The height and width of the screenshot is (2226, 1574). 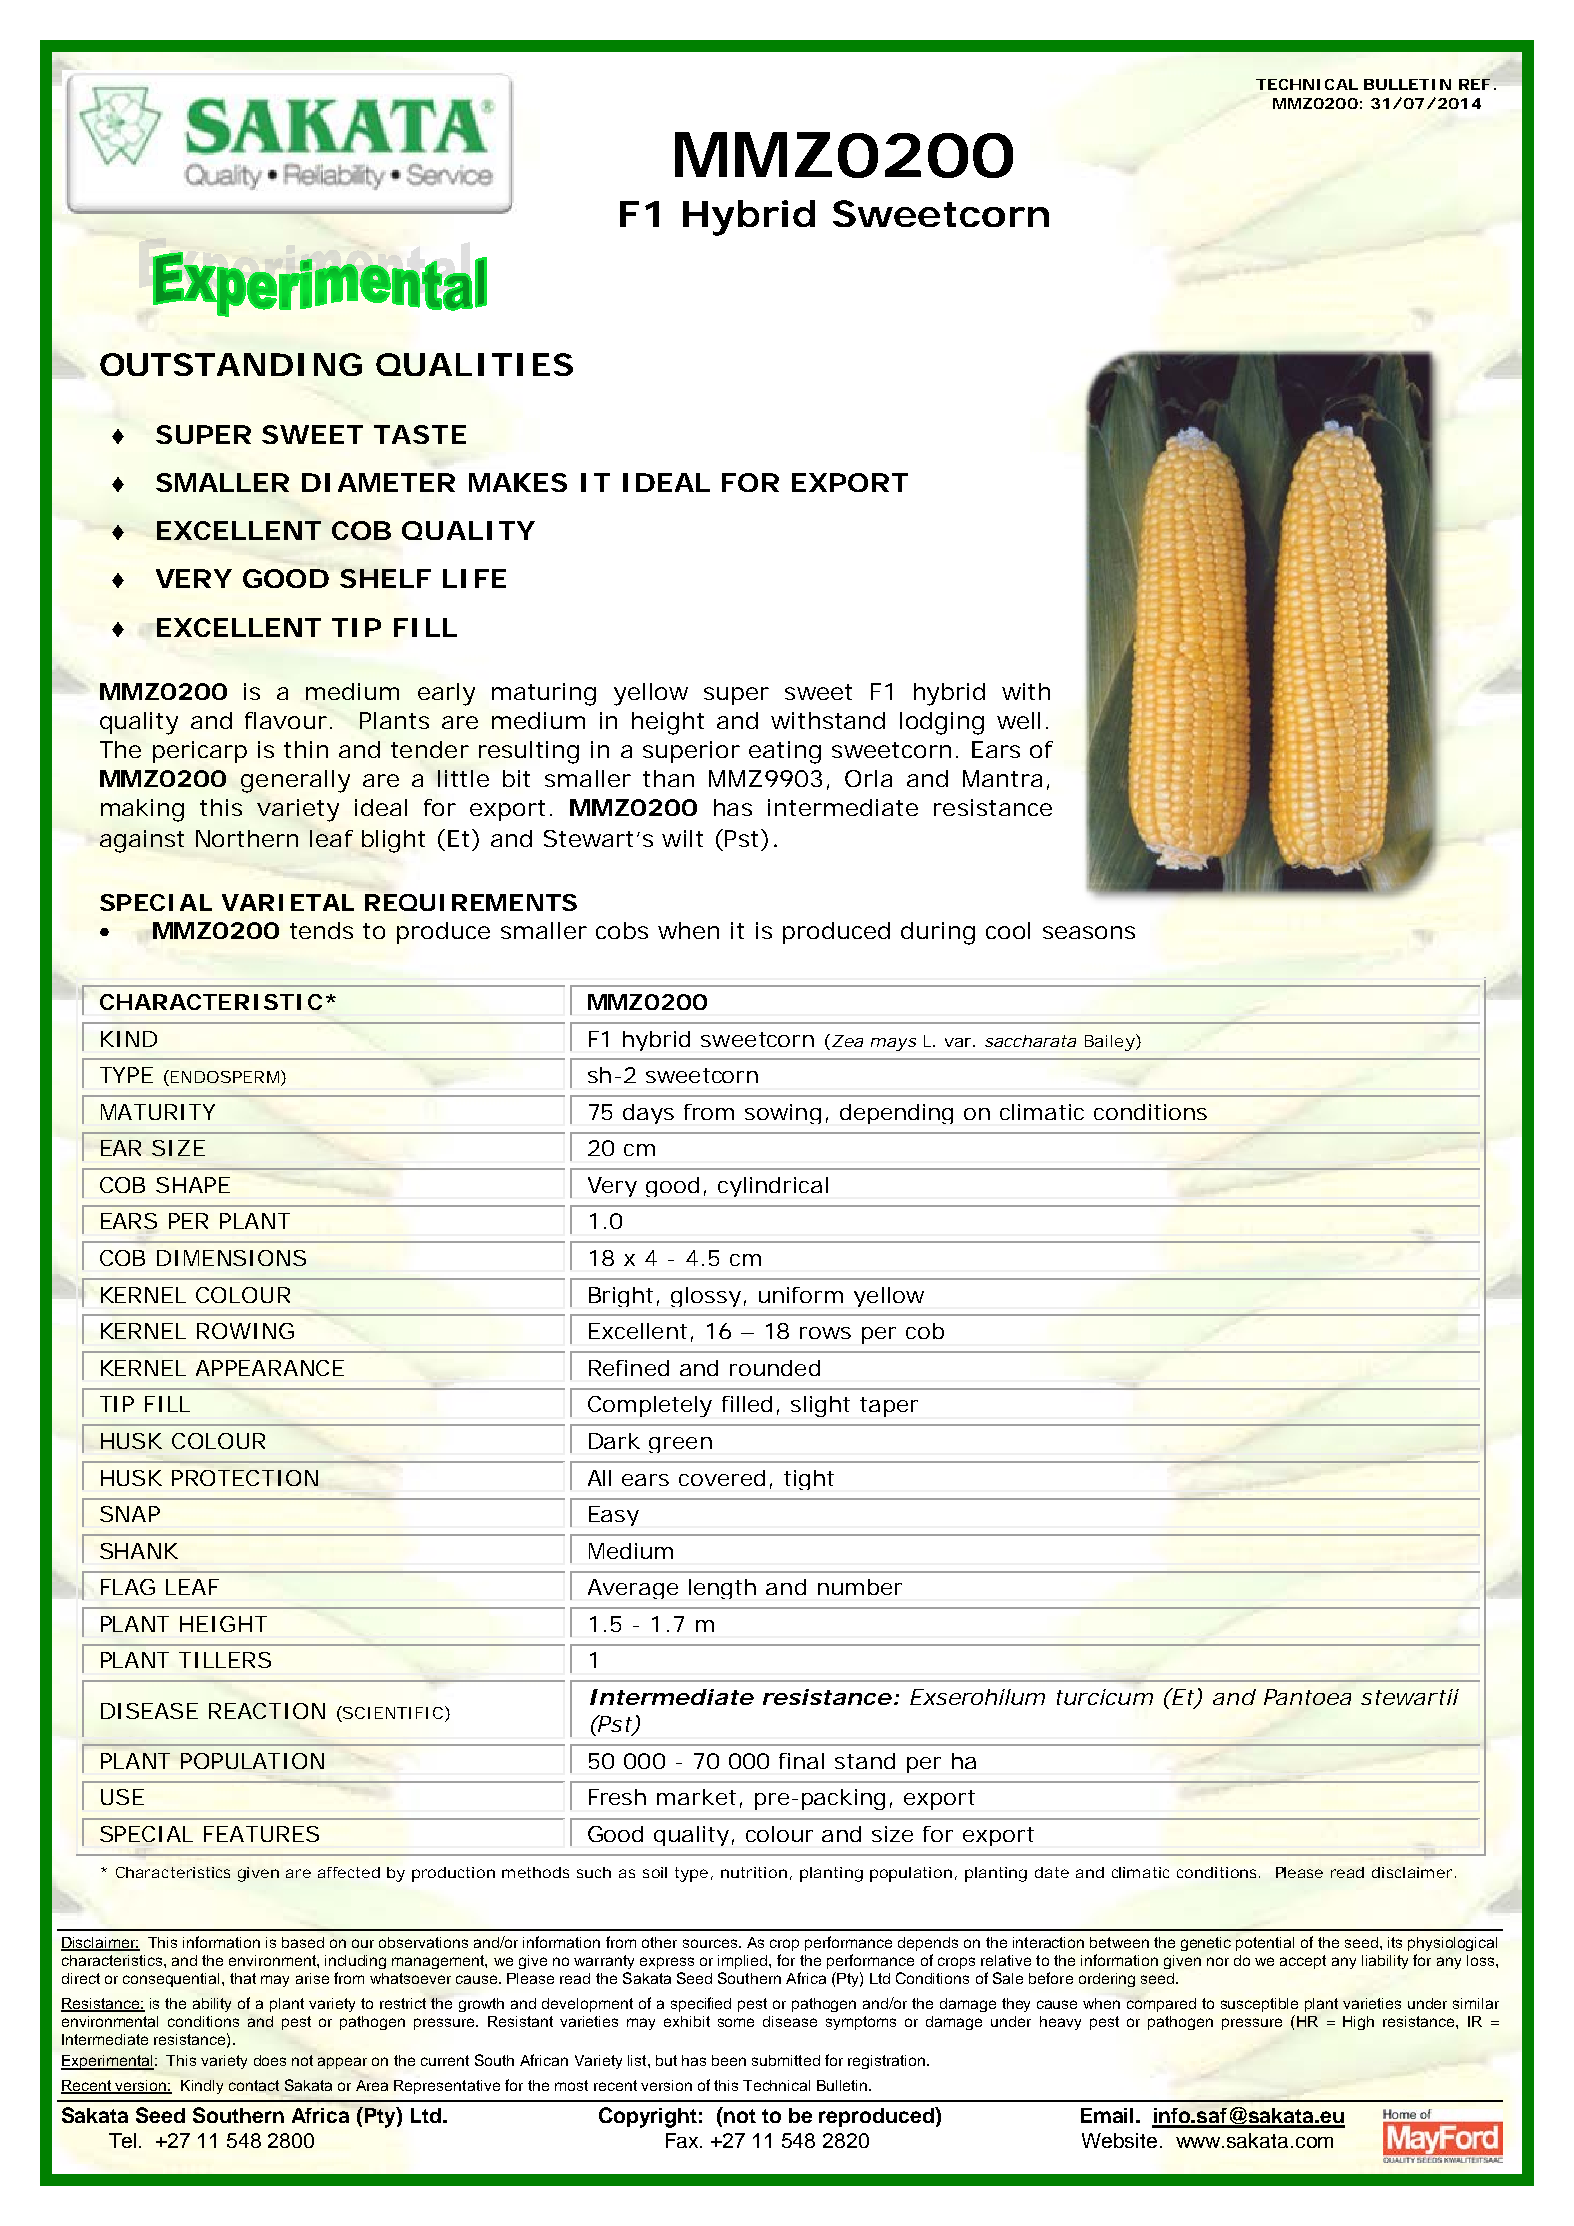 What do you see at coordinates (786, 2060) in the screenshot?
I see `submitted` at bounding box center [786, 2060].
